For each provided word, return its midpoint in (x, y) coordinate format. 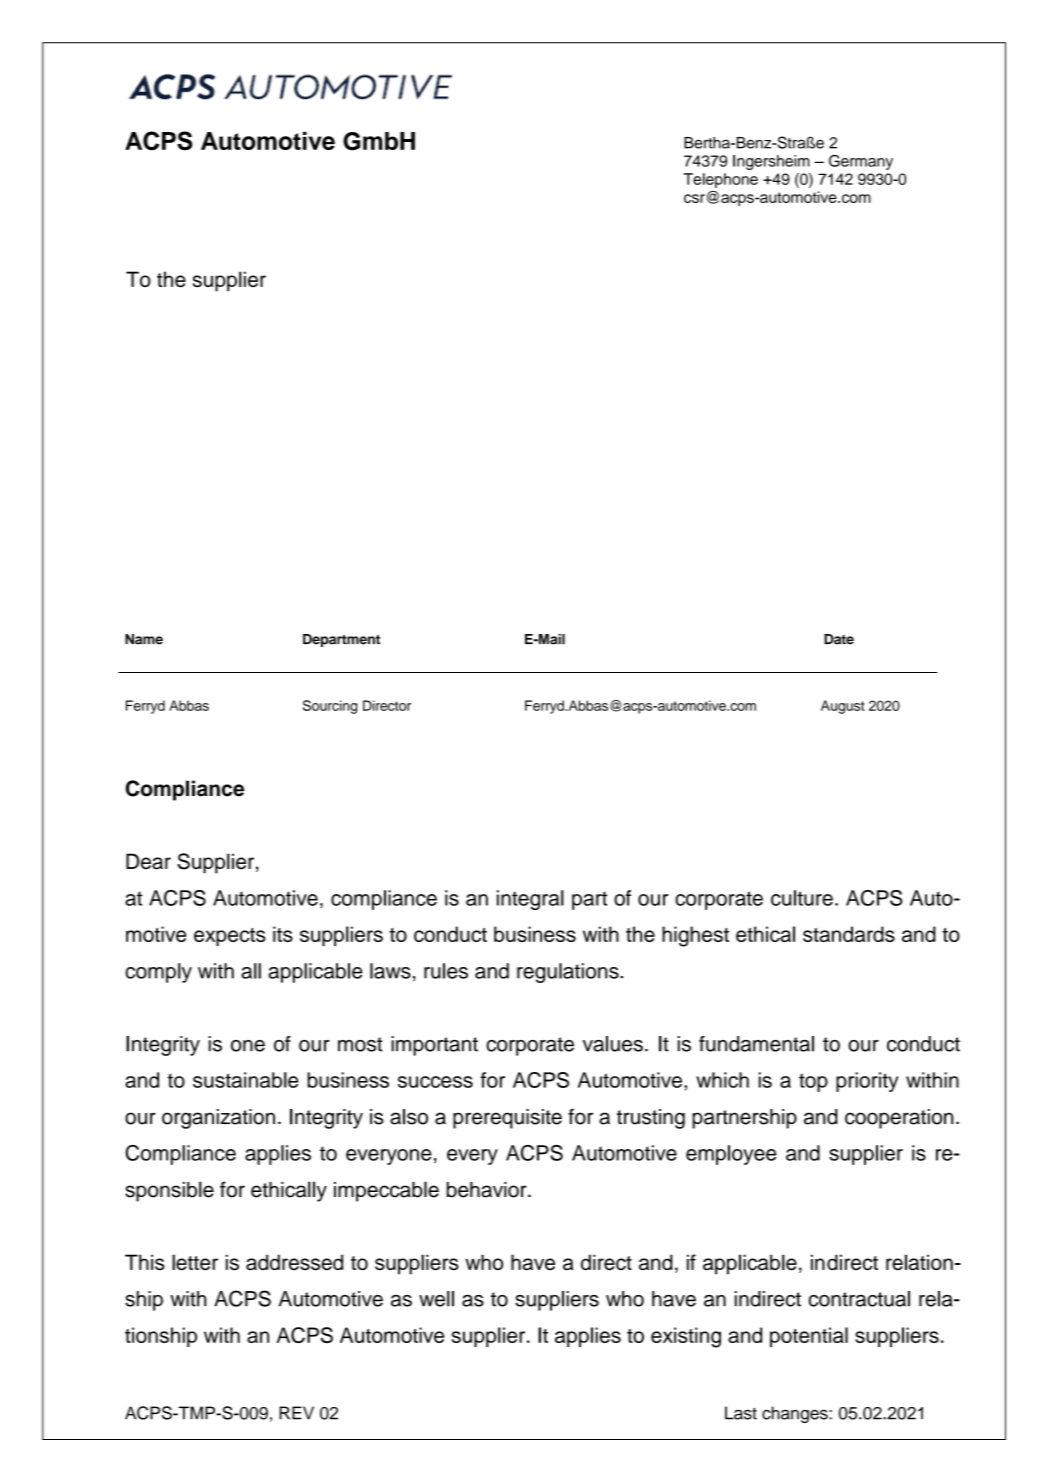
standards (849, 934)
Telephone (720, 180)
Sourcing (330, 707)
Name (144, 639)
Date (839, 639)
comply (158, 973)
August (843, 707)
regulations (569, 973)
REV (296, 1413)
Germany (861, 162)
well (436, 1299)
